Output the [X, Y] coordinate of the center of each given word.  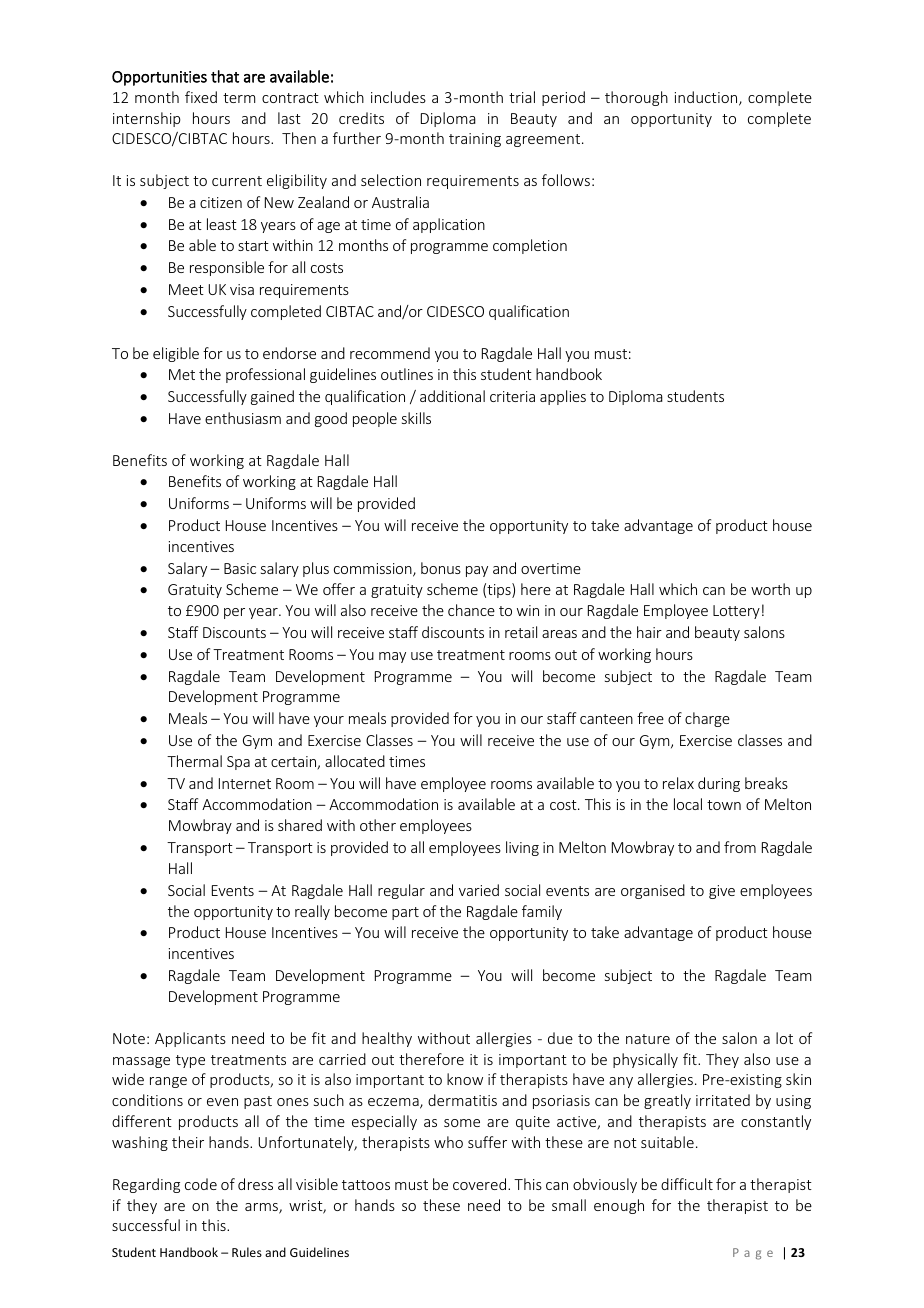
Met [182, 374]
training [475, 140]
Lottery [736, 612]
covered [481, 1184]
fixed [201, 97]
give [722, 892]
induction [707, 98]
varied [479, 890]
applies [563, 397]
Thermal [194, 761]
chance [471, 610]
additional [452, 396]
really [312, 912]
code [201, 1184]
